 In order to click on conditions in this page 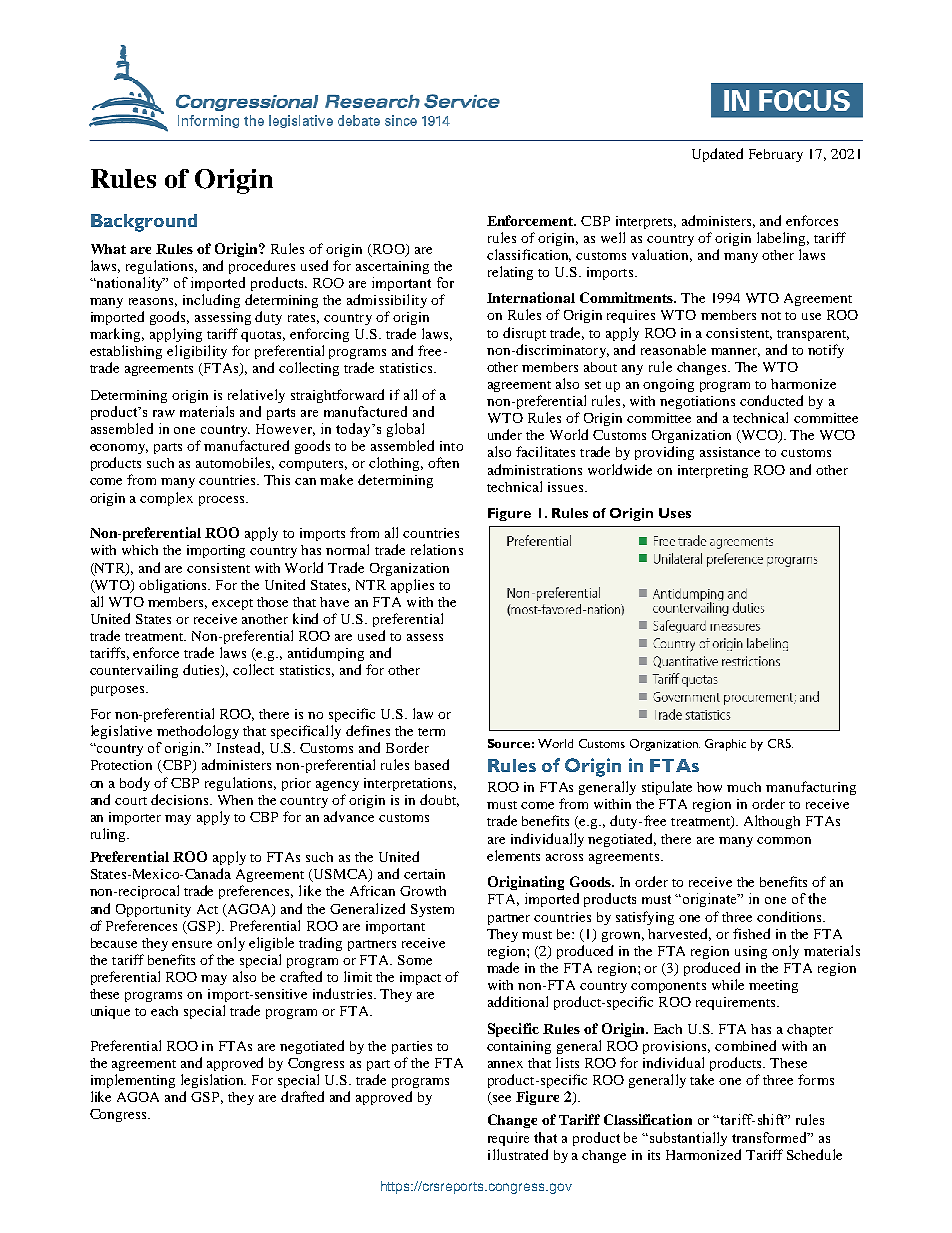, I will do `click(790, 916)`.
